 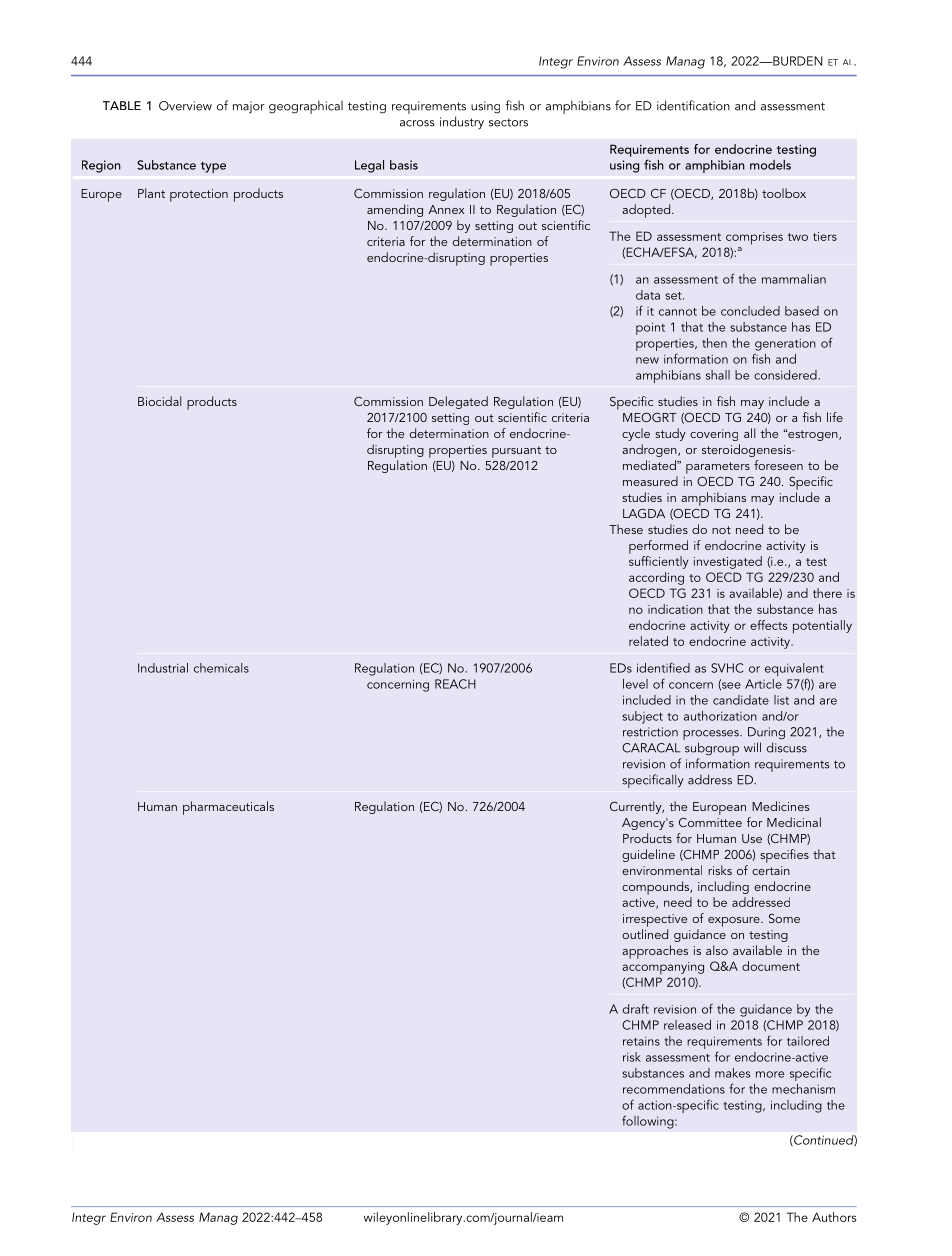 I want to click on pharmaceuticals, so click(x=228, y=808).
